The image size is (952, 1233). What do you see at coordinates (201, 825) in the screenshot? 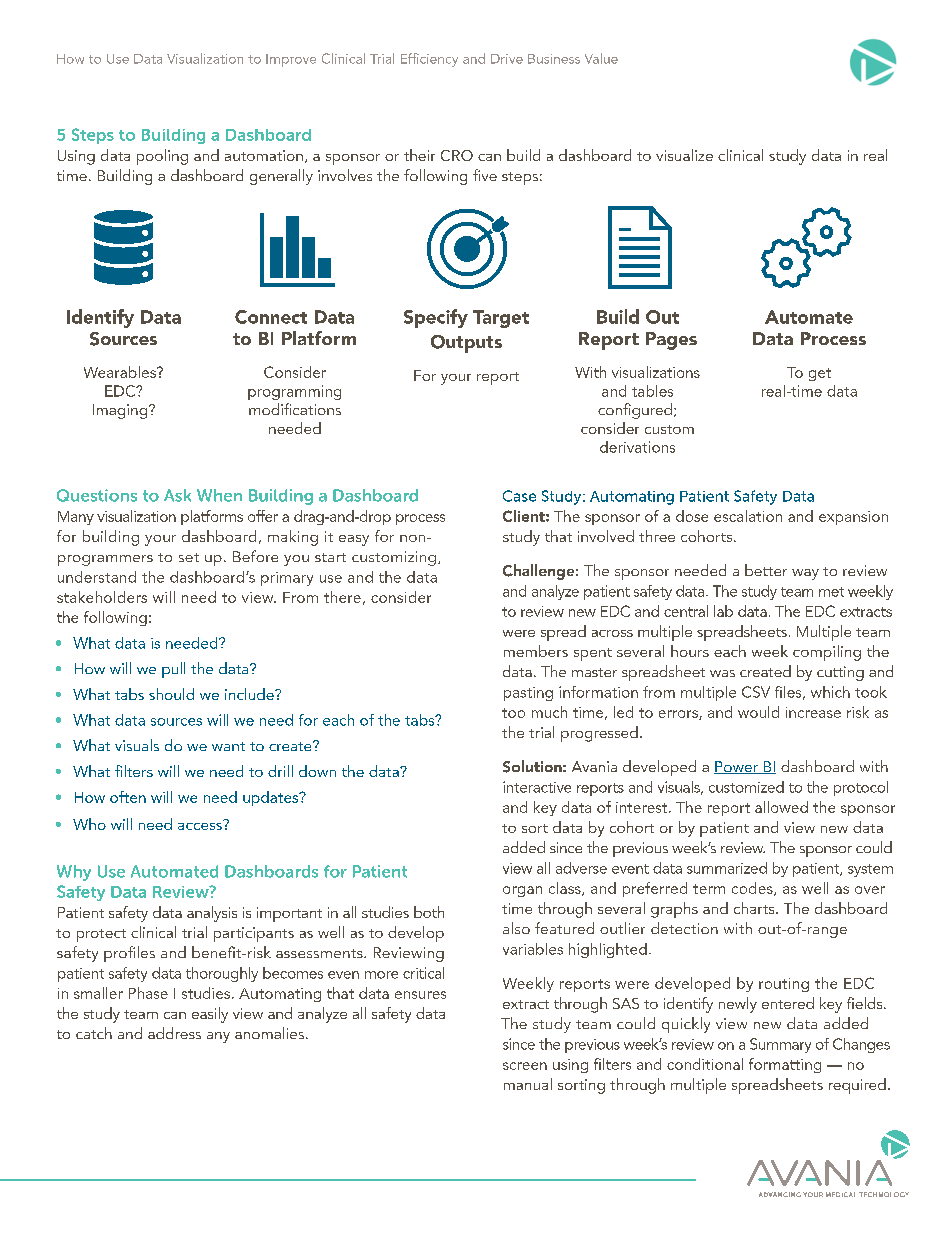
I see `access` at bounding box center [201, 825].
